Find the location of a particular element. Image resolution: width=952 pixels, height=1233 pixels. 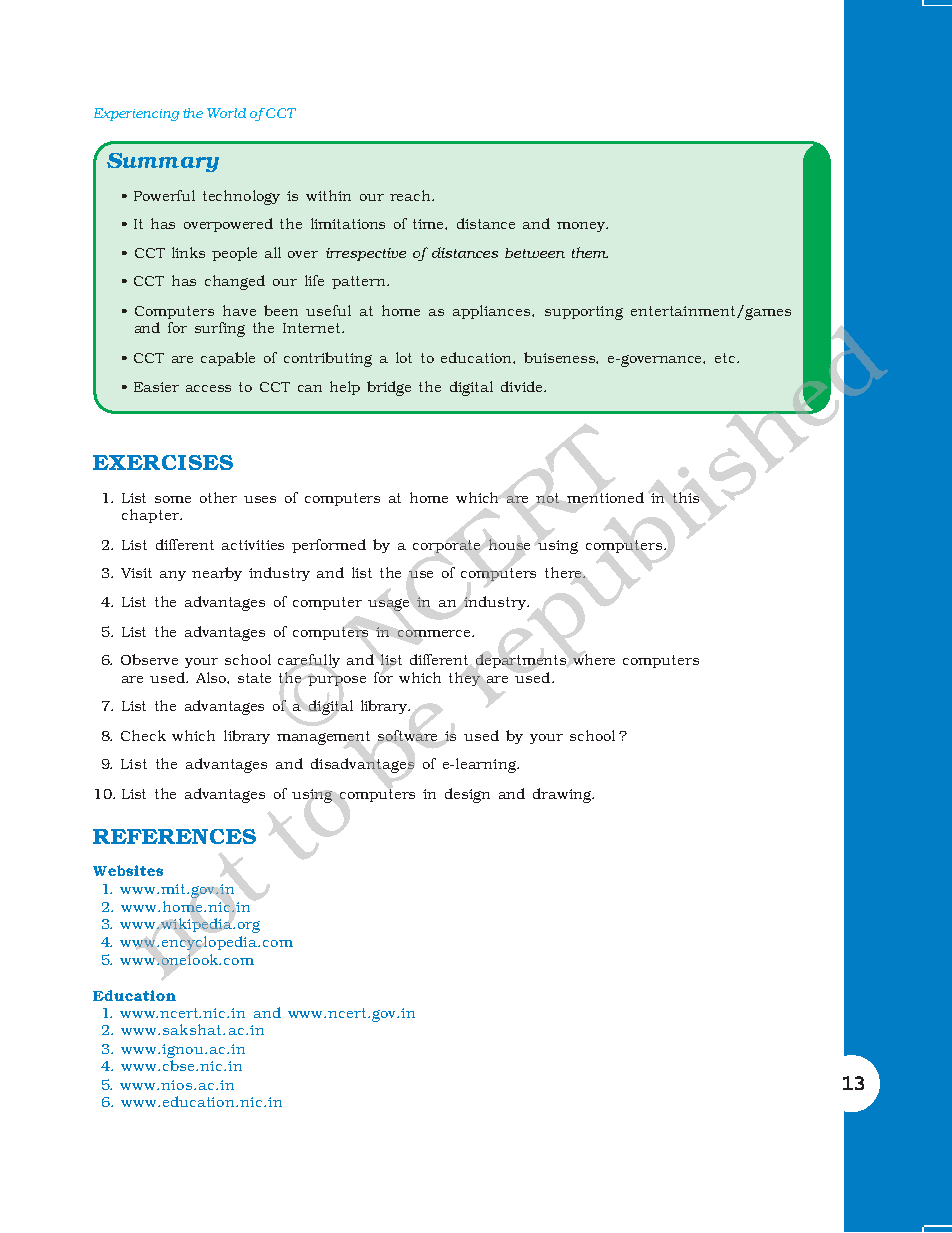

Observe is located at coordinates (149, 659).
